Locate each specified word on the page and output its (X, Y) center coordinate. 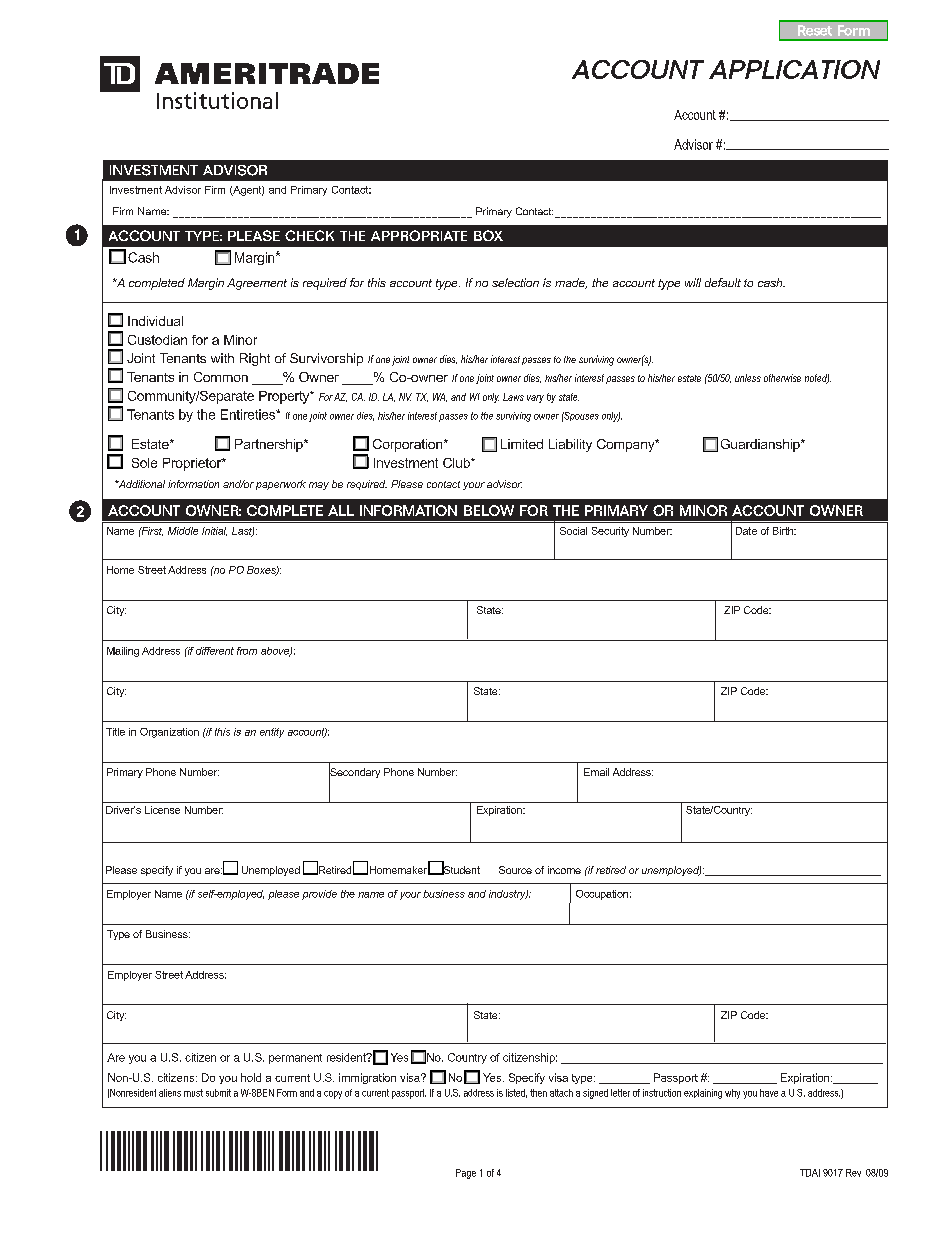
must (193, 1093)
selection (515, 282)
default (723, 282)
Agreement (257, 284)
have (769, 1093)
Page (466, 1174)
